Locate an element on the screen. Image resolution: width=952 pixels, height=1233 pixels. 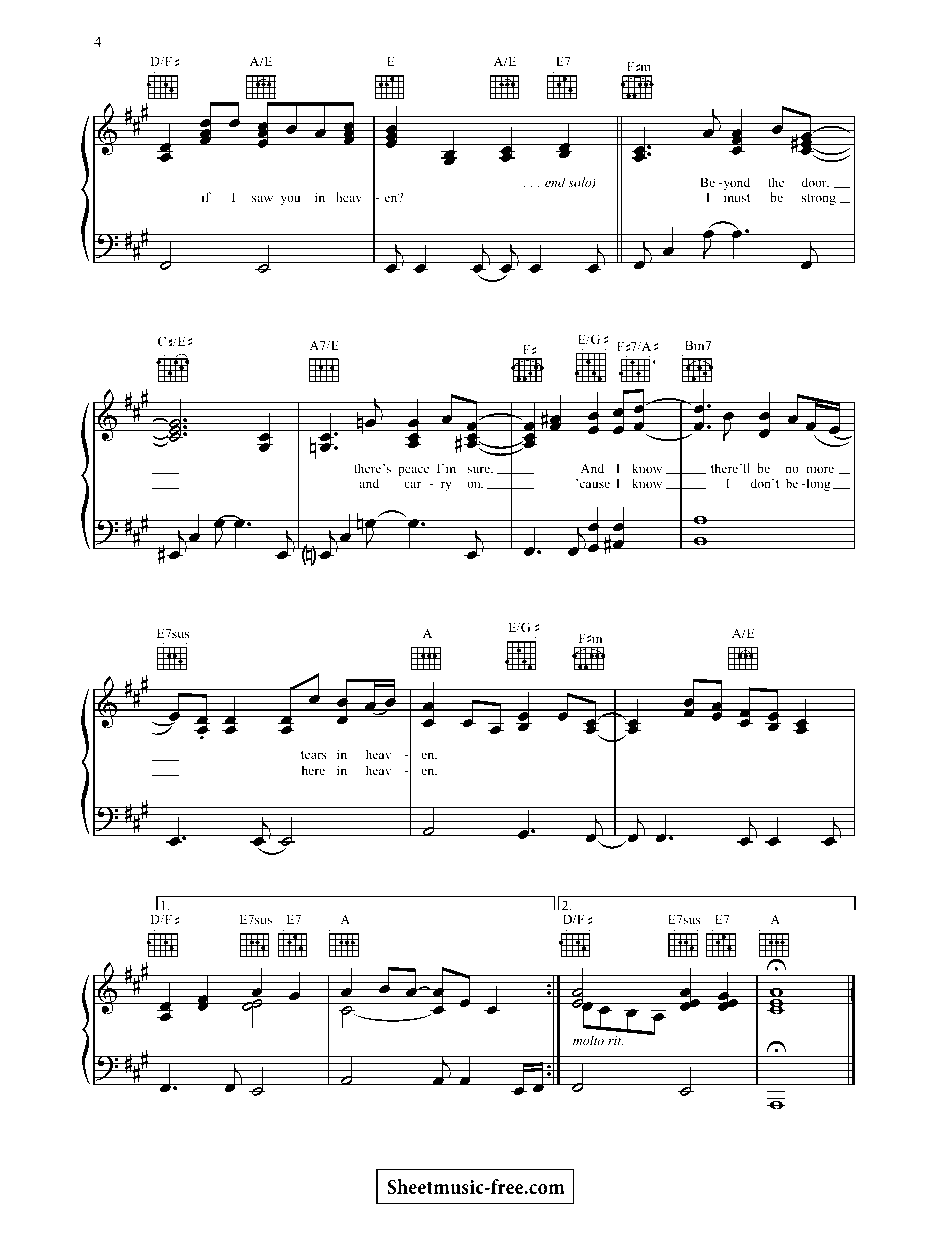
must is located at coordinates (737, 198).
